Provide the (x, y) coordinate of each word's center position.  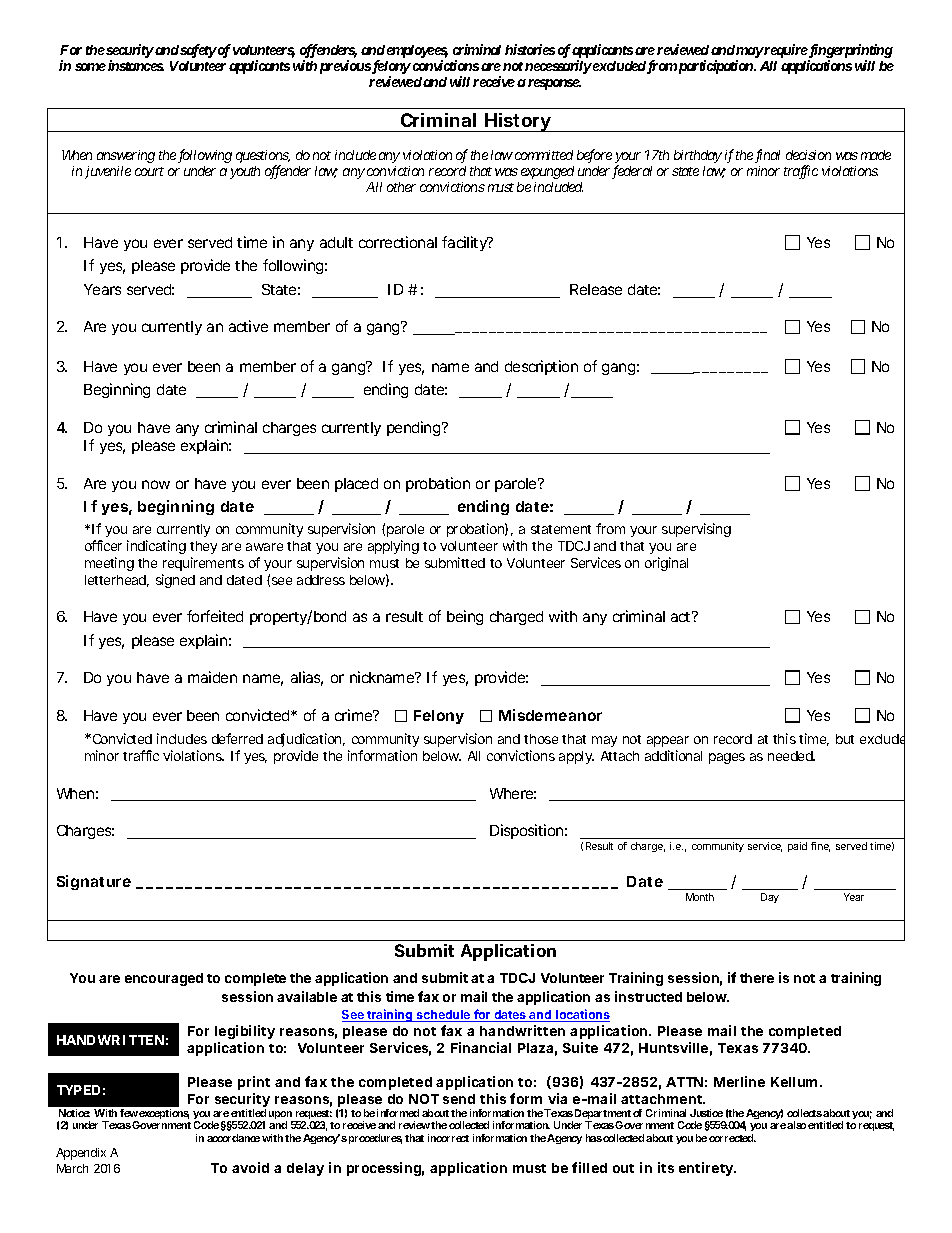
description (541, 367)
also (796, 1125)
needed (791, 756)
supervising (696, 530)
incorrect (448, 1138)
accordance (233, 1138)
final (767, 156)
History (518, 122)
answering (126, 156)
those (541, 739)
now (156, 484)
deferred (237, 738)
